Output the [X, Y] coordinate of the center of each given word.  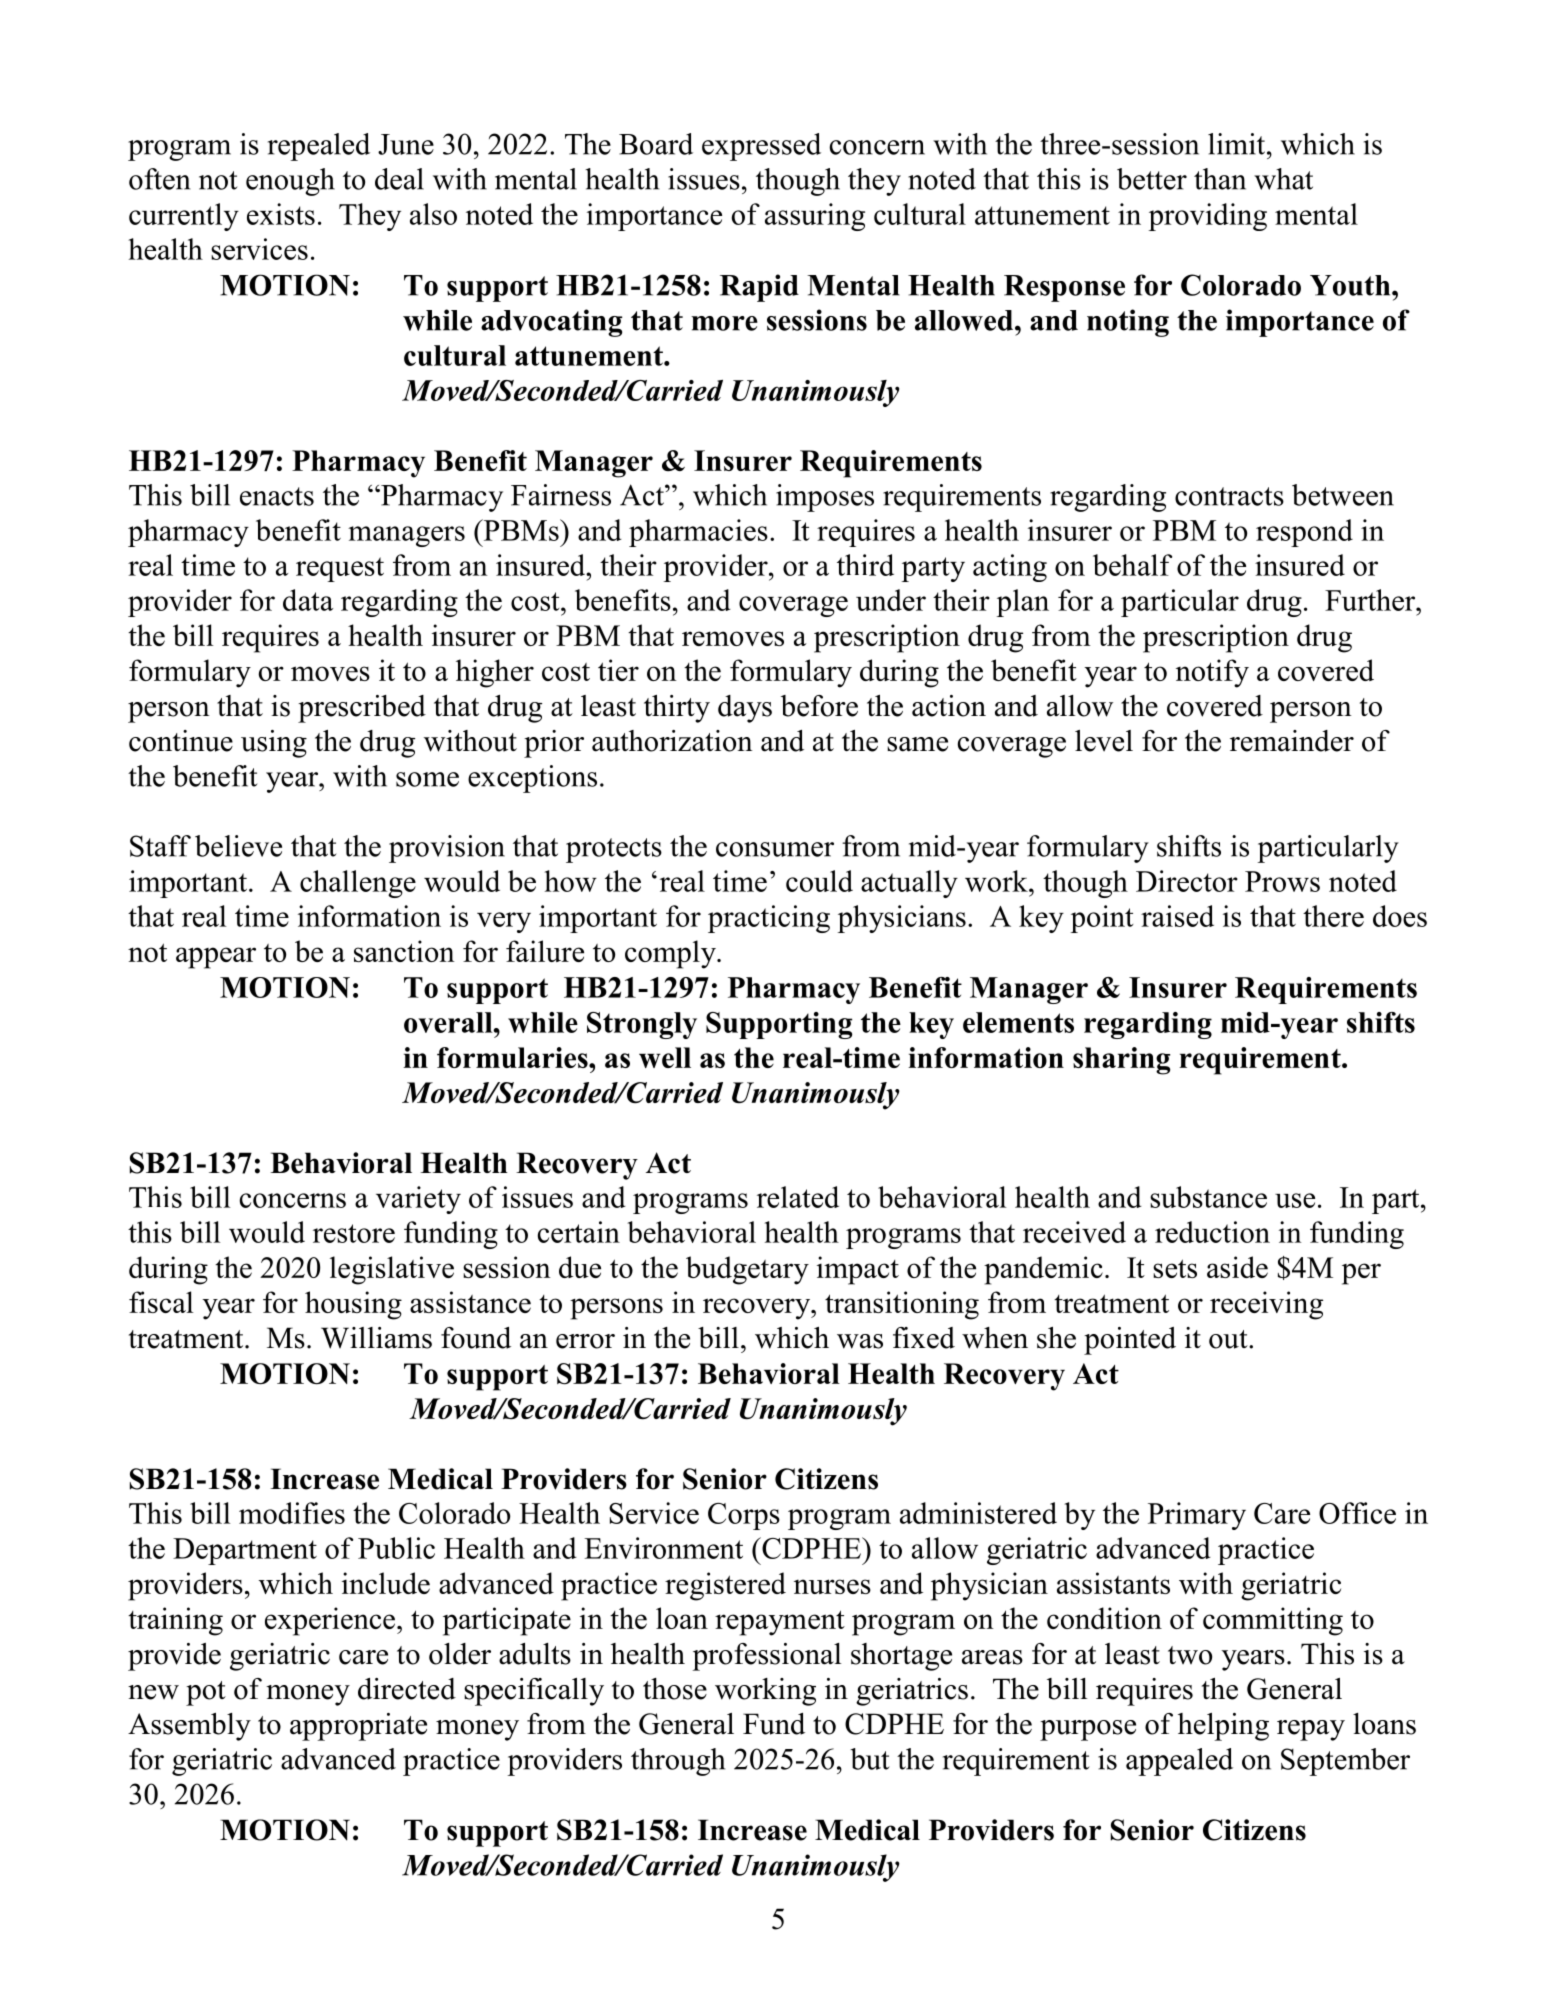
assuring [815, 217]
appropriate [358, 1727]
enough [290, 182]
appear [216, 958]
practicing [769, 919]
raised [1177, 916]
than [1220, 179]
